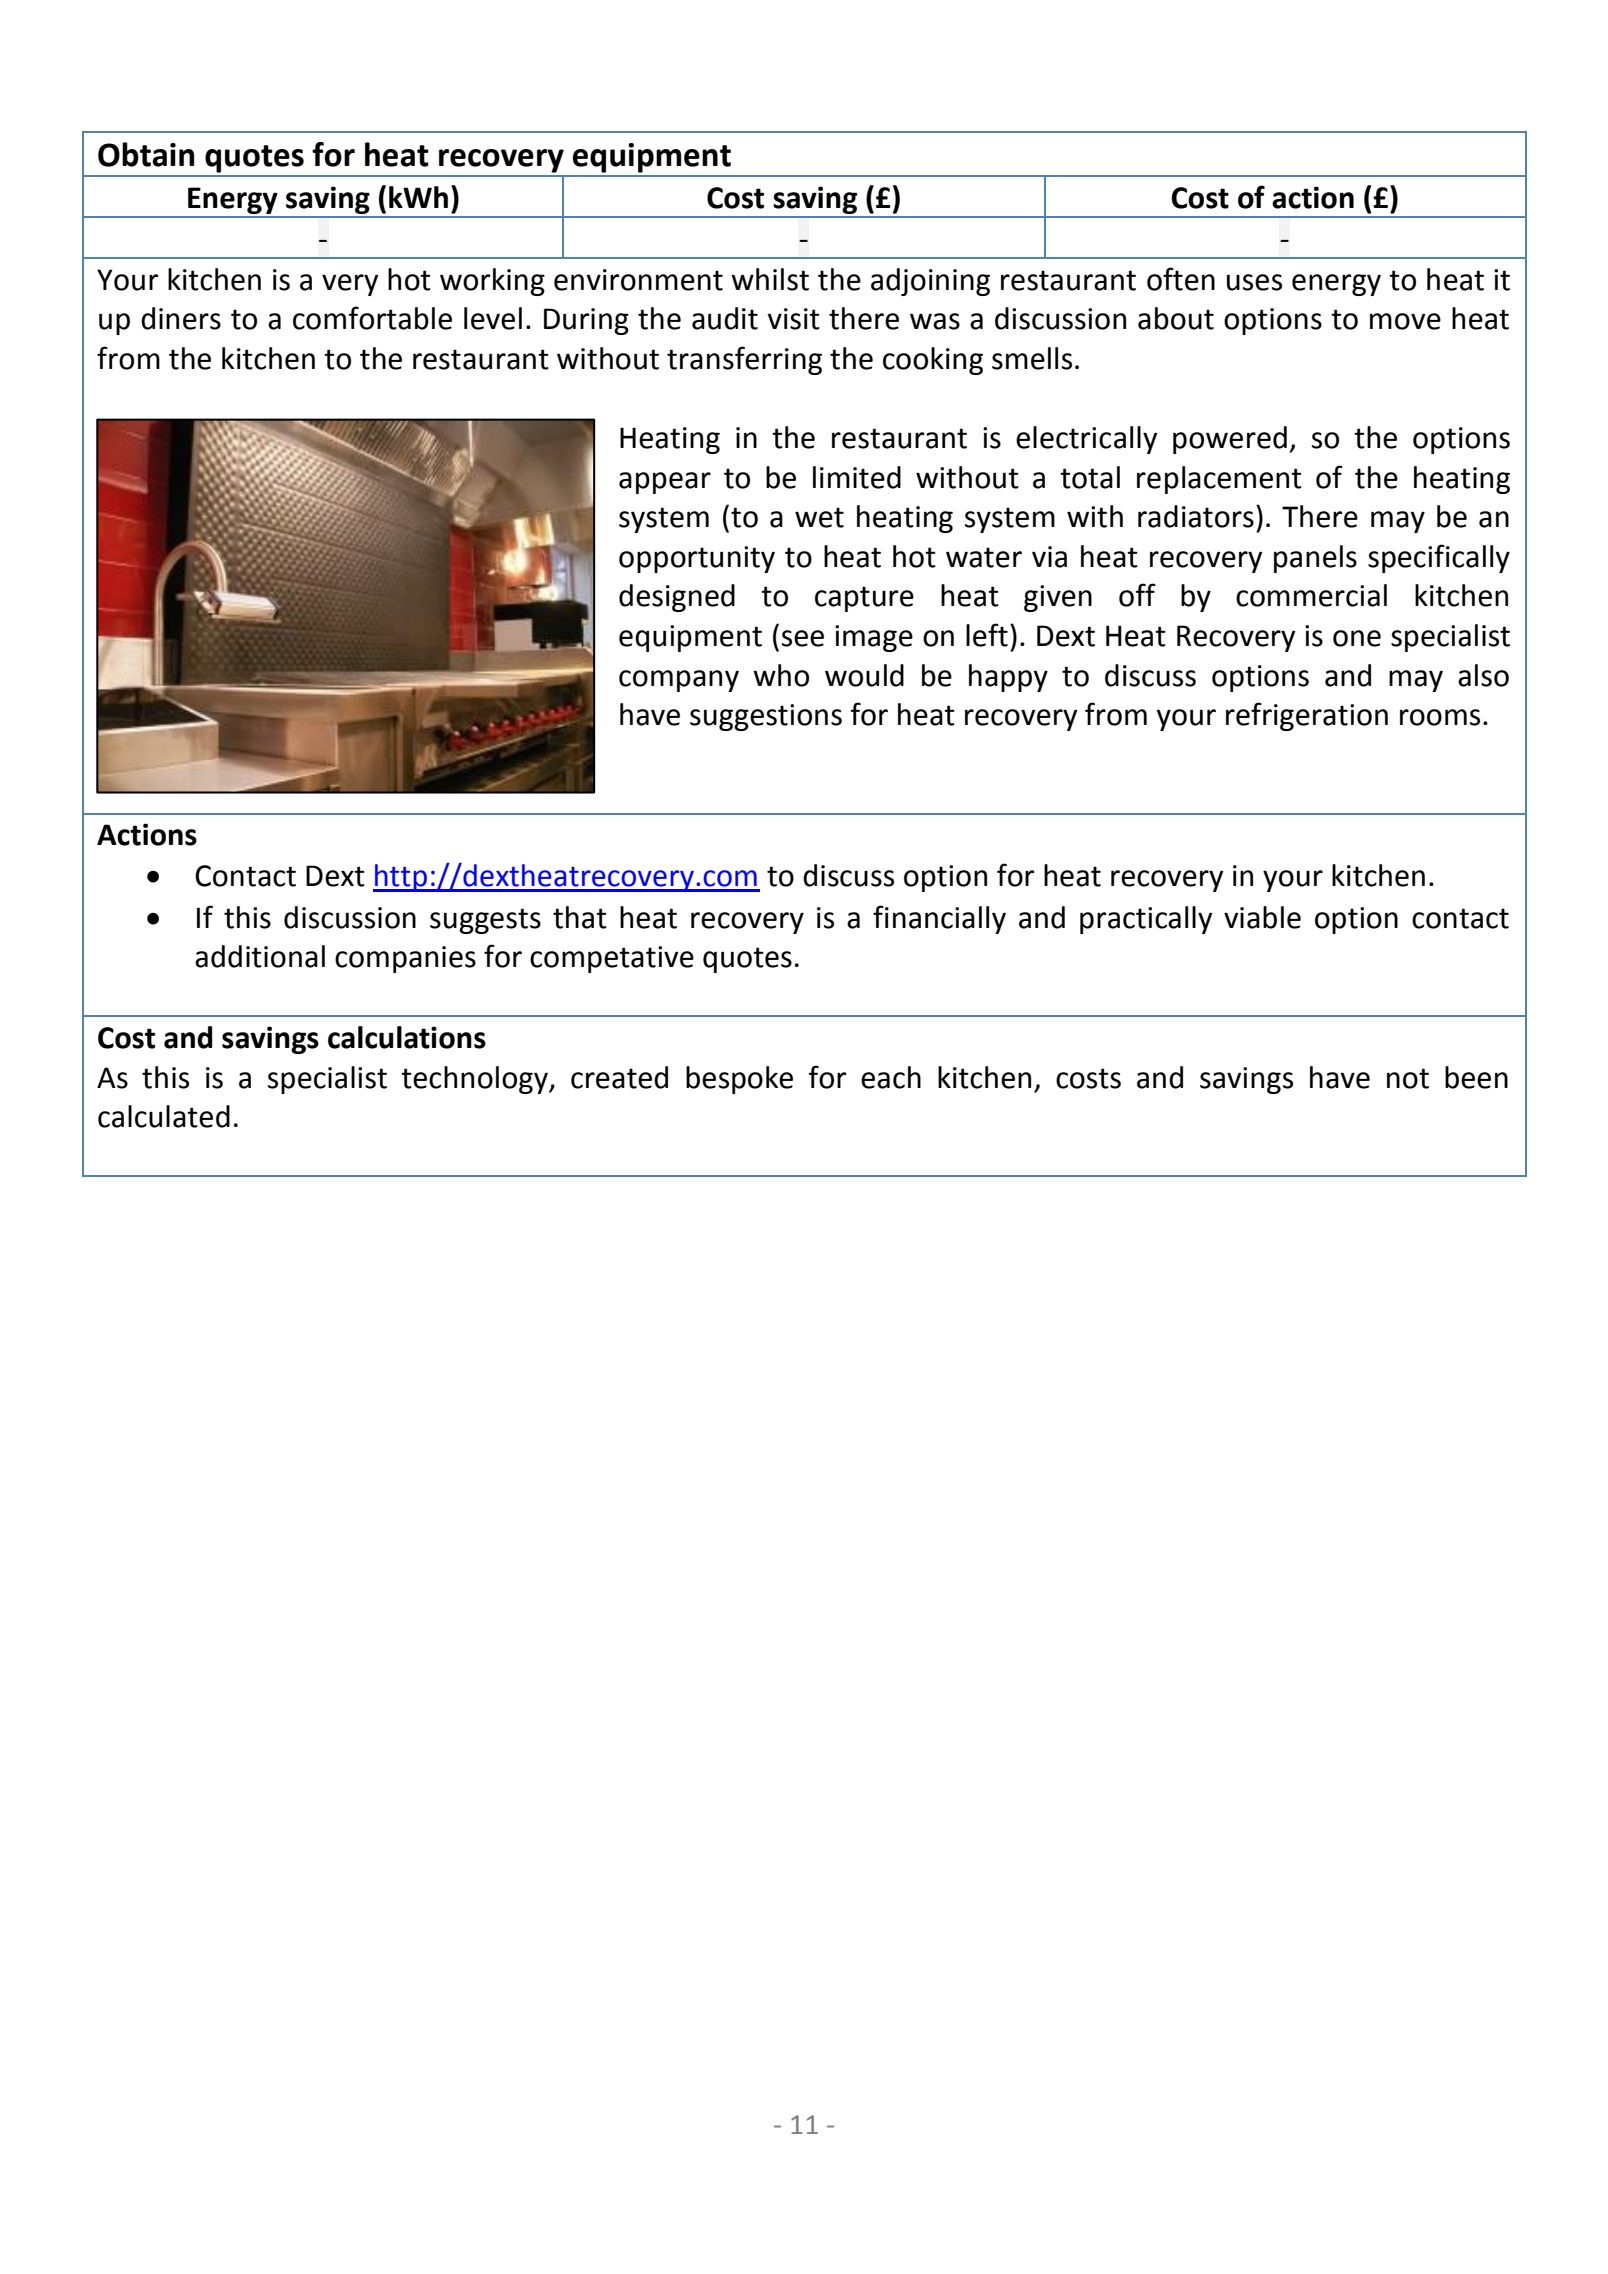 Image resolution: width=1608 pixels, height=2274 pixels. Describe the element at coordinates (1219, 480) in the document. I see `replacement` at that location.
